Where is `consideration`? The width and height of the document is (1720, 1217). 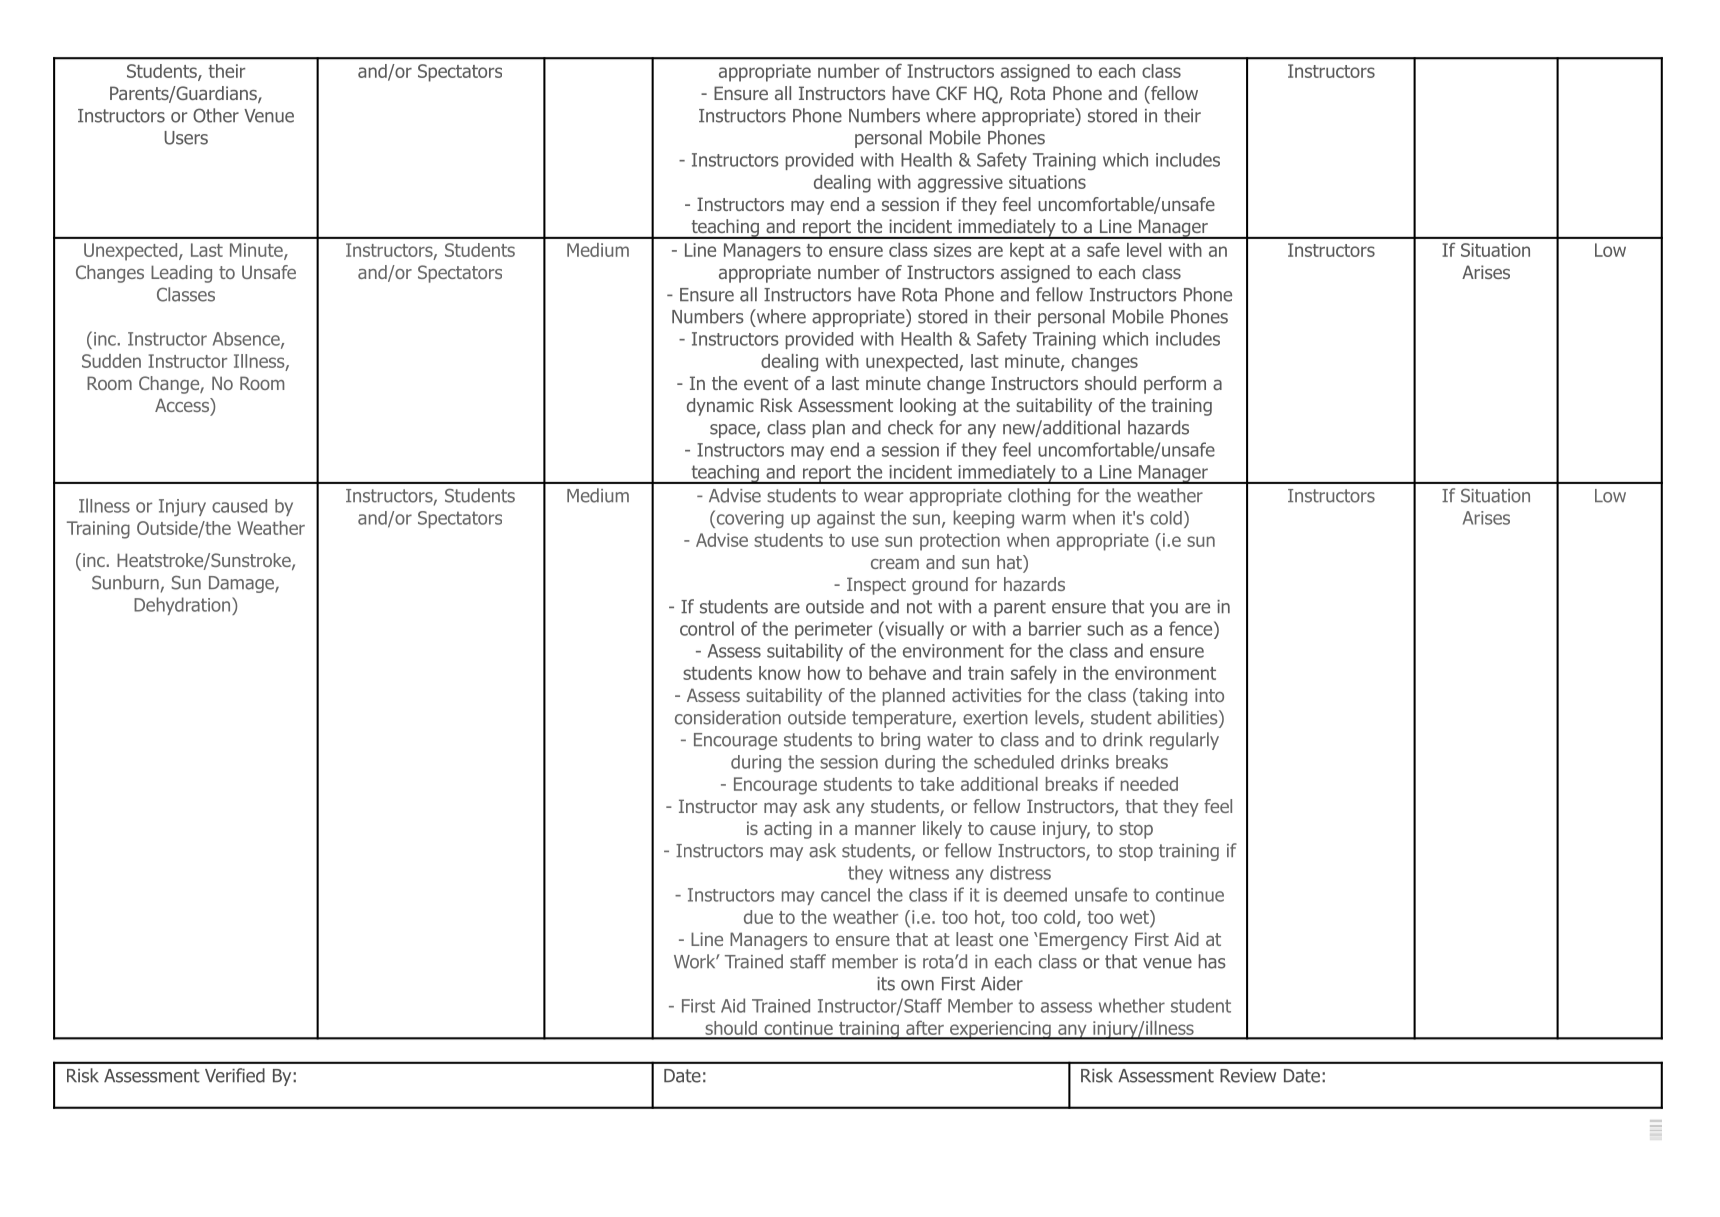 consideration is located at coordinates (728, 717).
